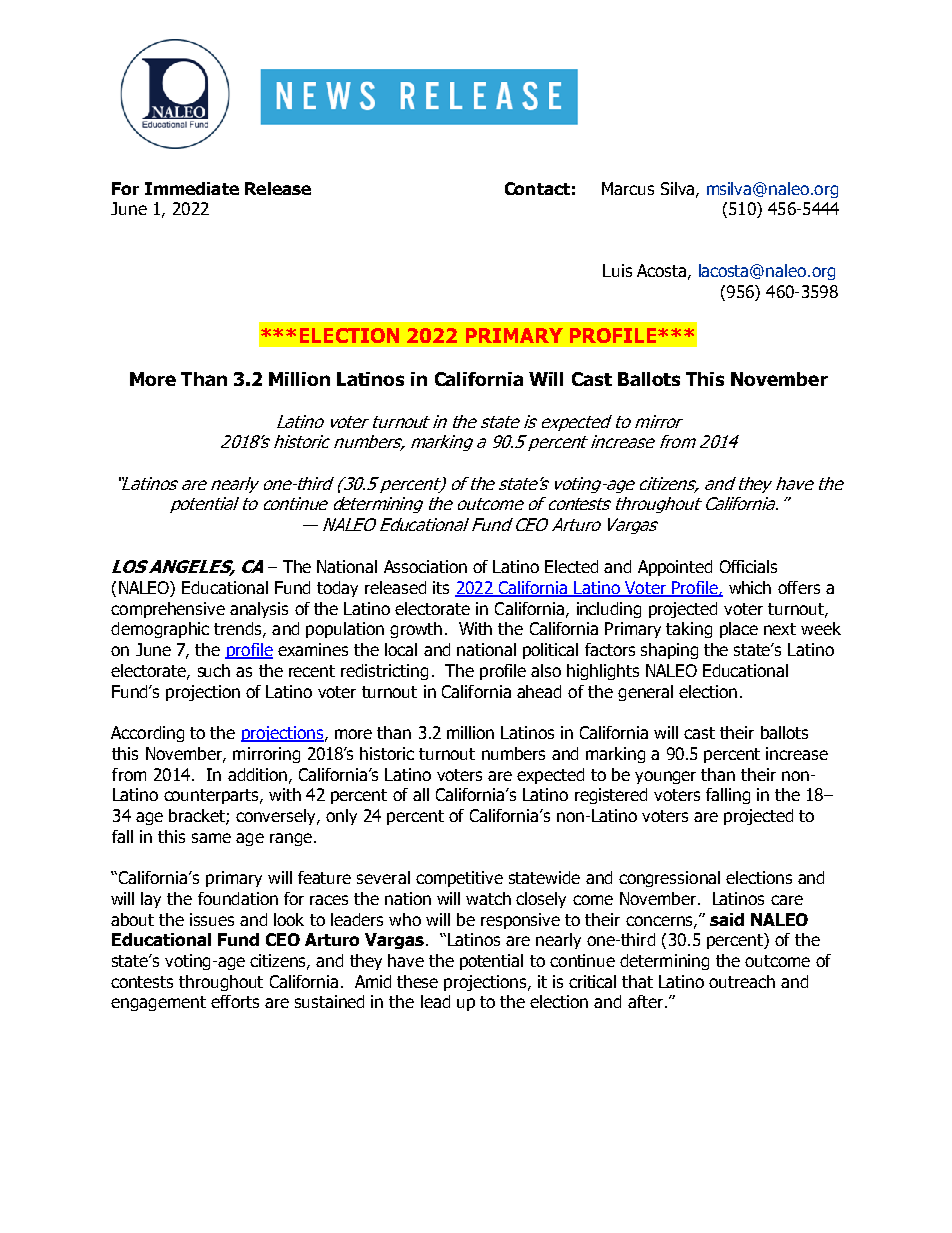 The height and width of the screenshot is (1233, 952). What do you see at coordinates (748, 566) in the screenshot?
I see `Officials` at bounding box center [748, 566].
